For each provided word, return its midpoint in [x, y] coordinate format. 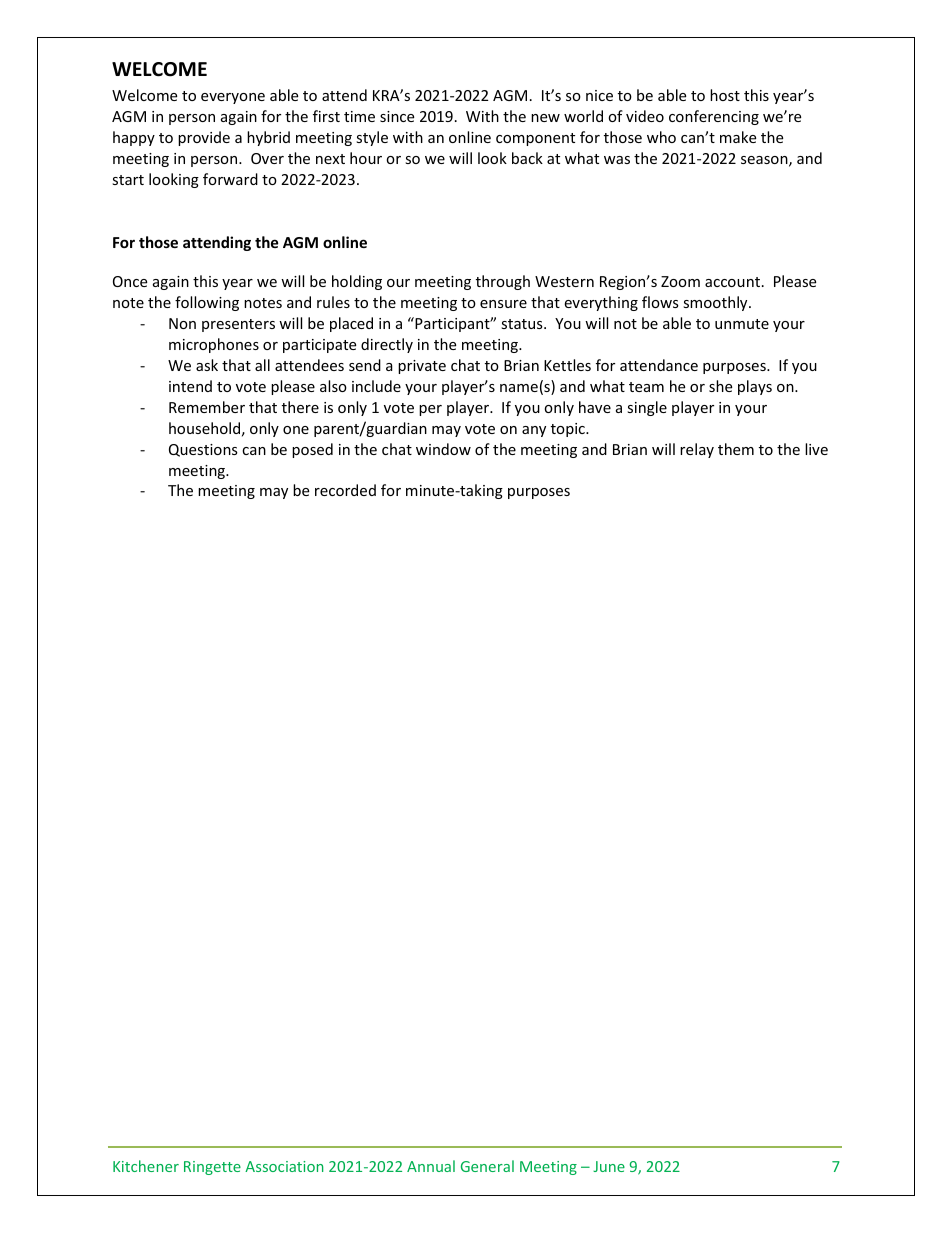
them [736, 449]
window [443, 449]
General [487, 1166]
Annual [431, 1166]
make [738, 137]
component [535, 139]
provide [204, 138]
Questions [203, 450]
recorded [345, 490]
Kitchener [146, 1166]
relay [697, 450]
